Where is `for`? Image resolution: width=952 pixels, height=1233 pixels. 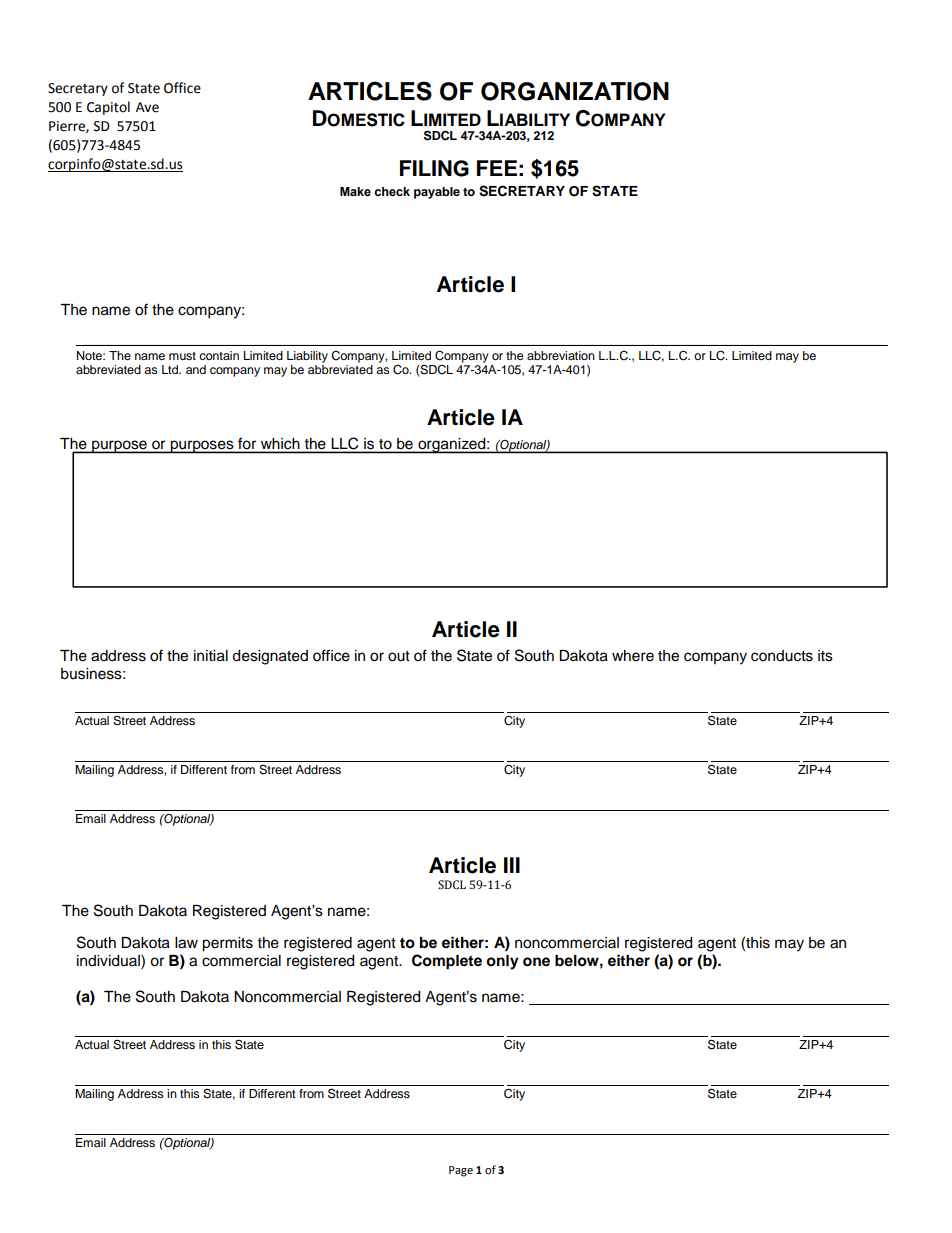
for is located at coordinates (247, 443).
